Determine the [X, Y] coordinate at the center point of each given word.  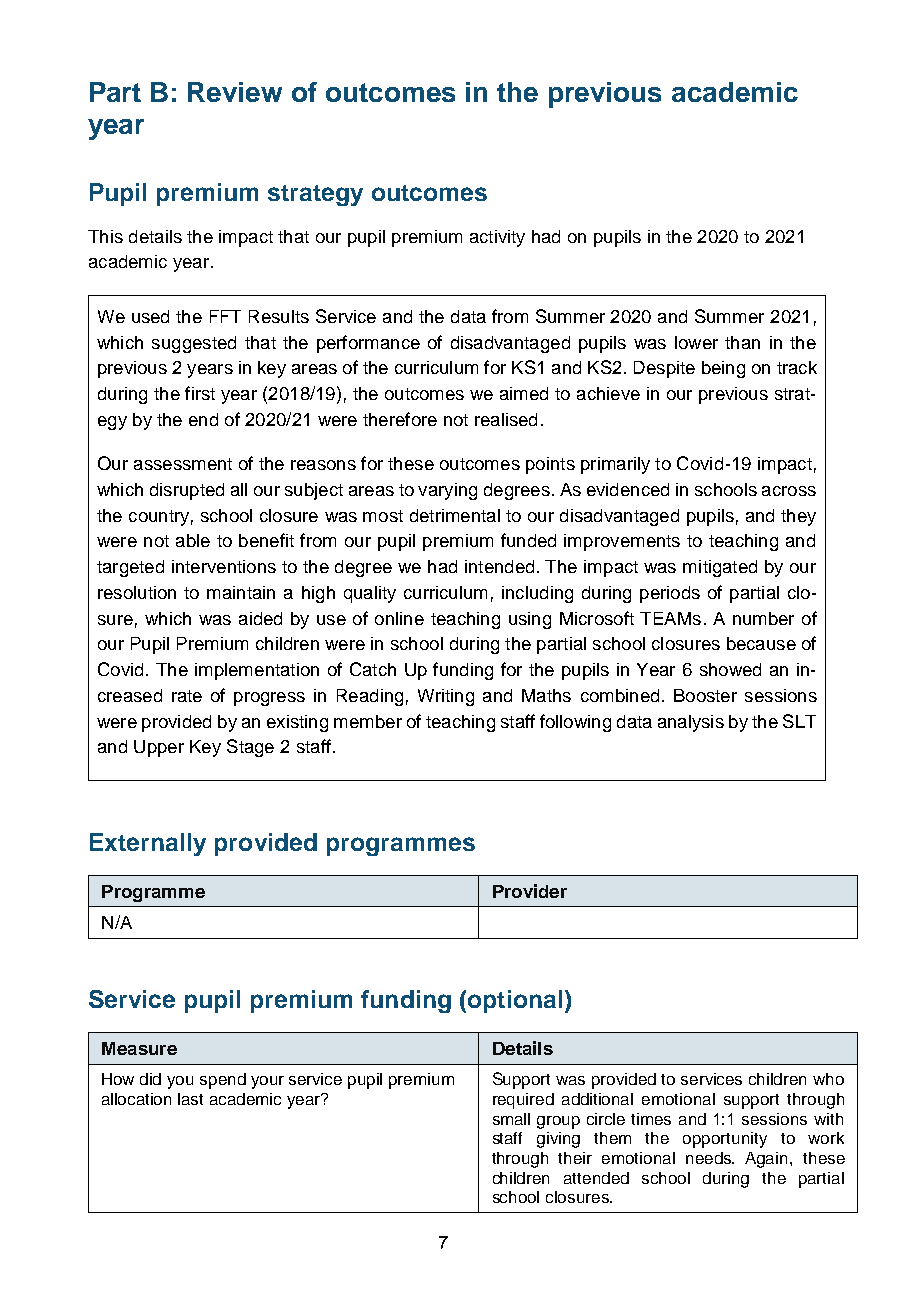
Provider [530, 891]
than [742, 342]
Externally [148, 844]
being [723, 369]
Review [235, 92]
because [761, 643]
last [190, 1099]
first [200, 393]
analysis [691, 723]
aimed [524, 393]
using [530, 620]
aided [260, 618]
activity [497, 238]
